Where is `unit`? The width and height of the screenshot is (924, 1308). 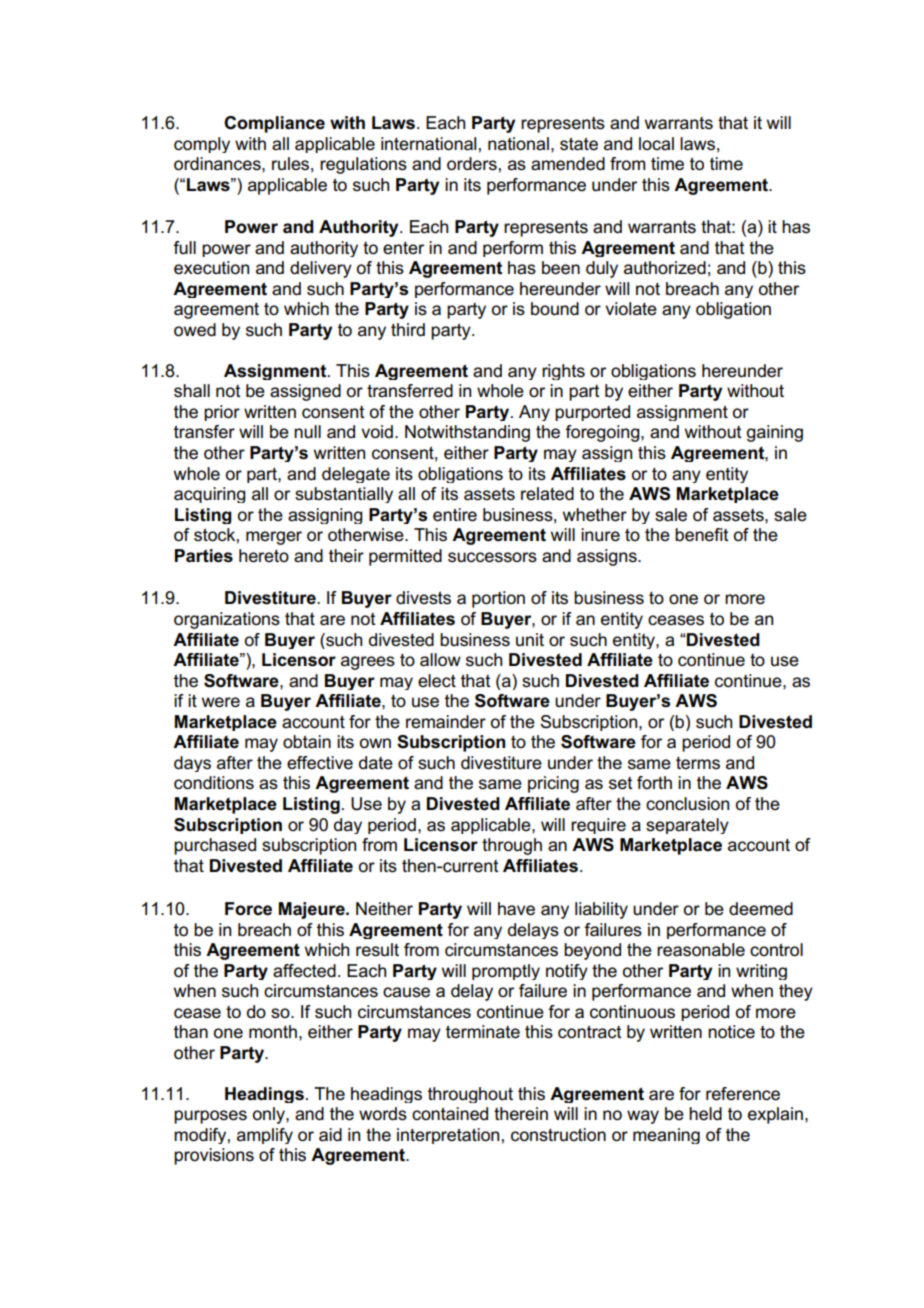 unit is located at coordinates (530, 640).
